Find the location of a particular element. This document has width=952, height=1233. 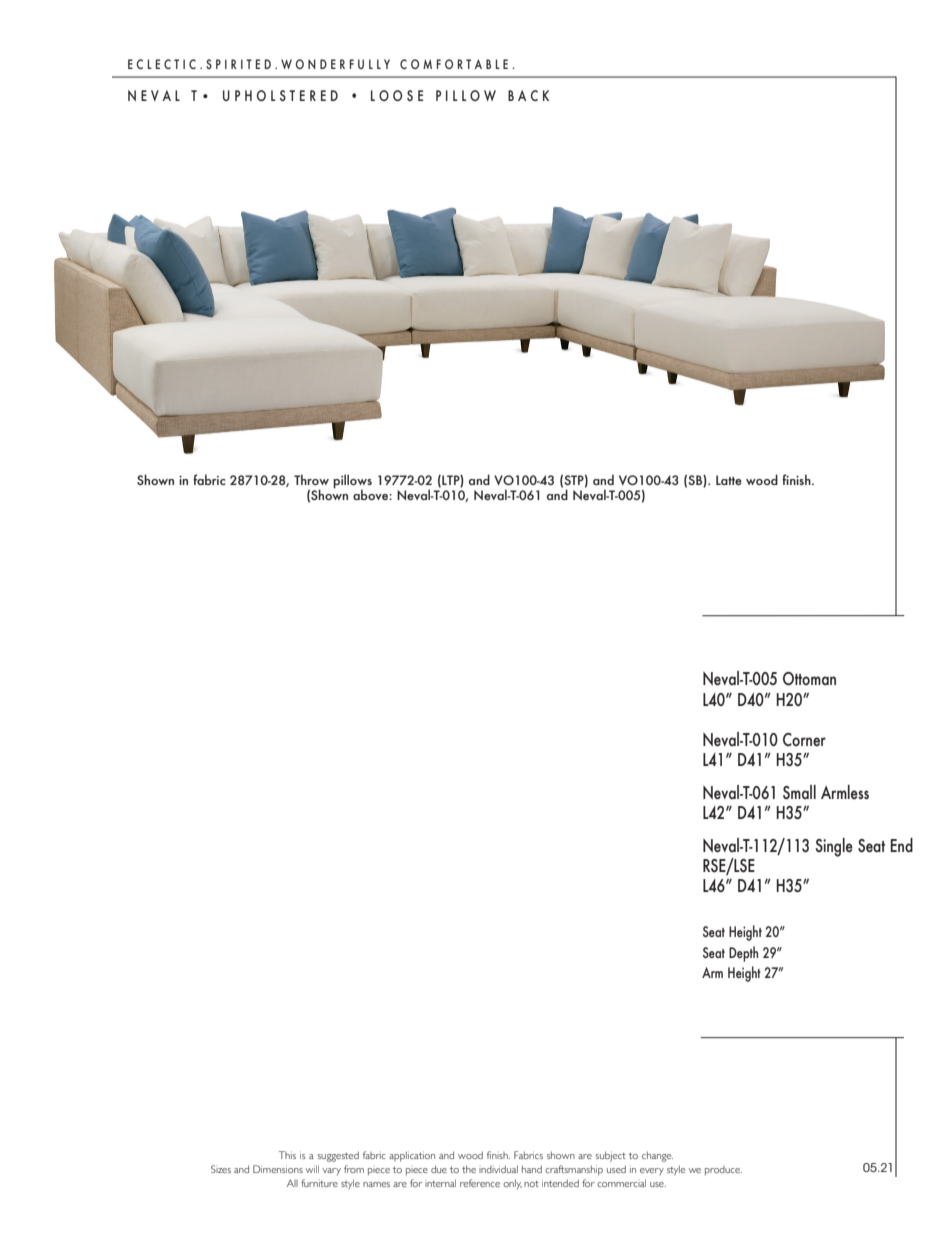

COMFORTABLE is located at coordinates (454, 64).
